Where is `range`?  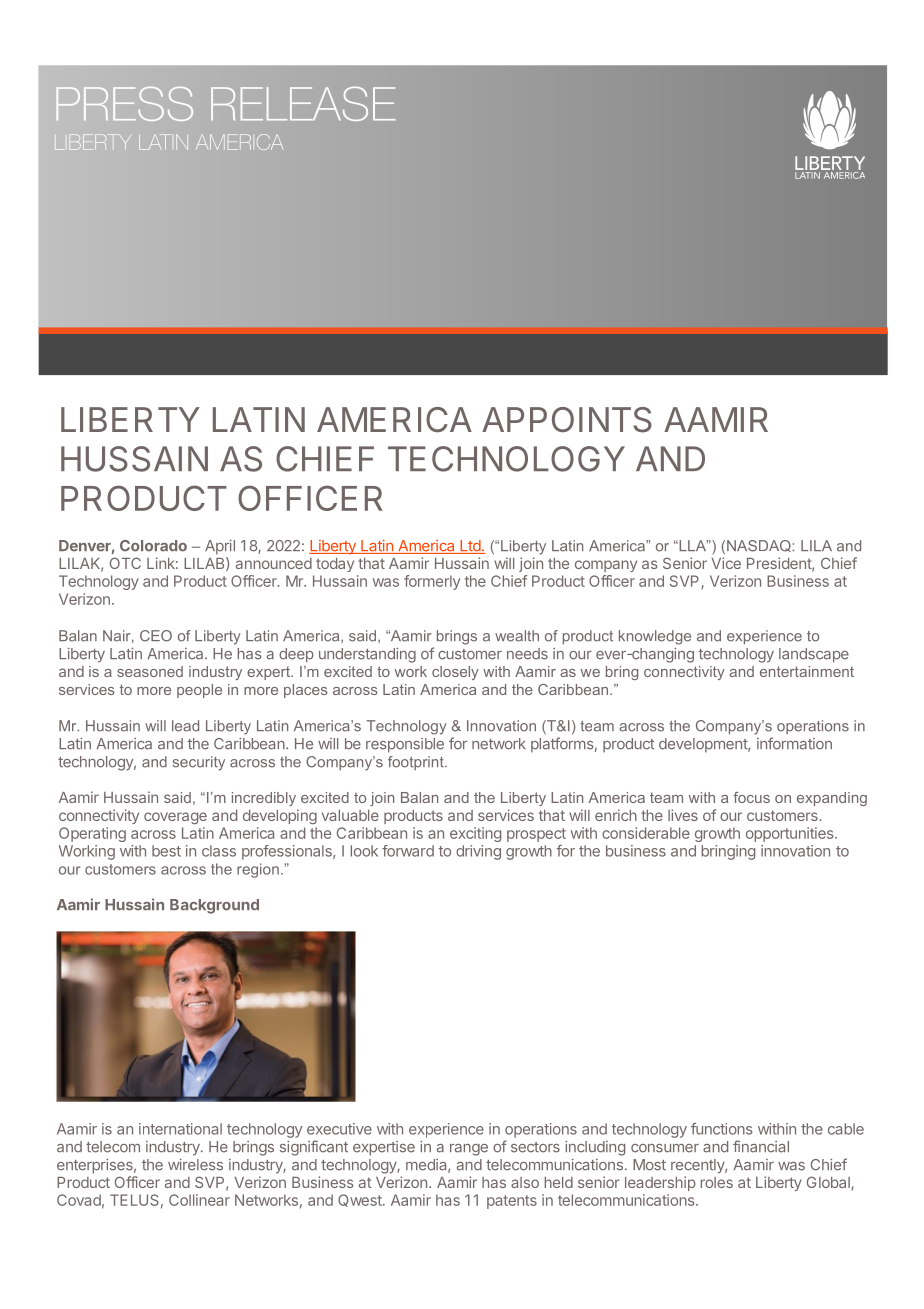
range is located at coordinates (469, 1150).
